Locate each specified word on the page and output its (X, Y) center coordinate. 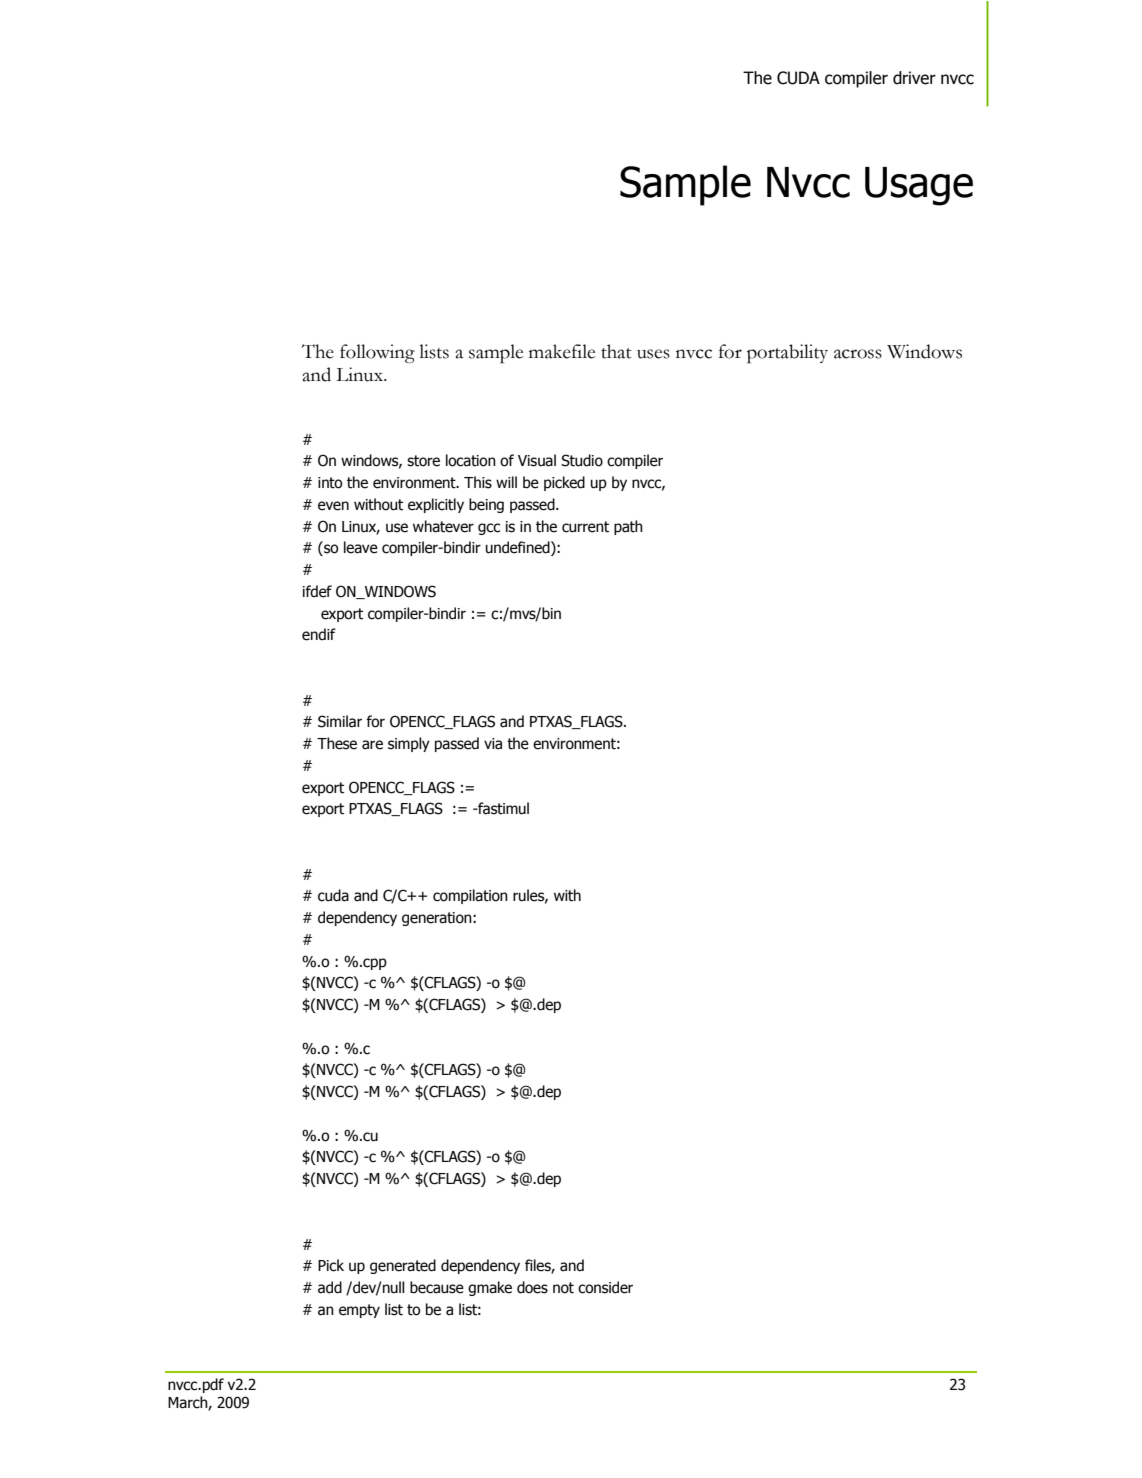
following (377, 353)
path (628, 527)
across (858, 354)
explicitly (436, 505)
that (616, 351)
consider (605, 1287)
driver (914, 78)
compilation (470, 896)
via (493, 744)
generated (403, 1266)
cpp (374, 964)
